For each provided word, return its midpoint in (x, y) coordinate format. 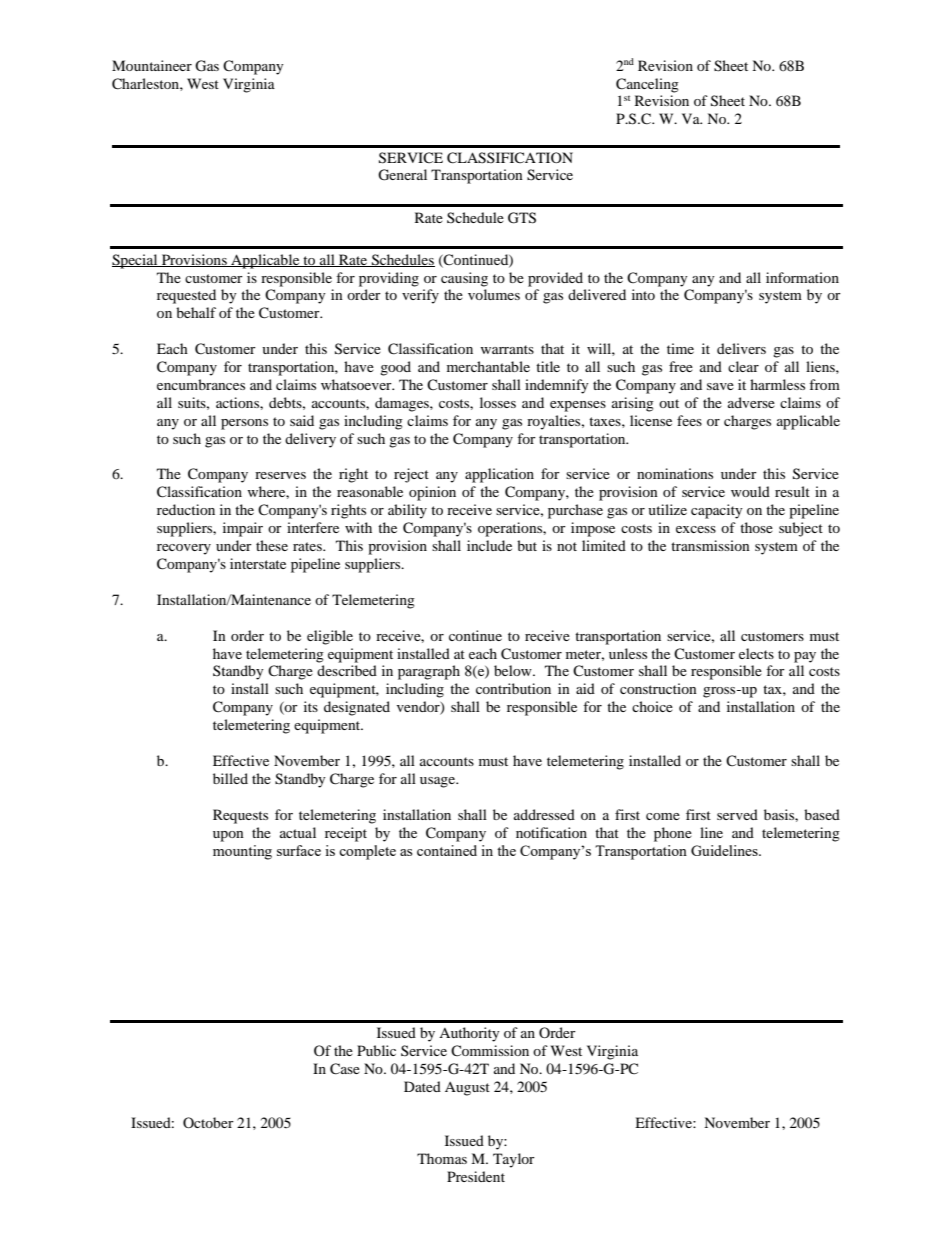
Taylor (514, 1160)
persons (244, 424)
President (476, 1176)
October (208, 1122)
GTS (522, 218)
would (750, 491)
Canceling (647, 85)
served (737, 814)
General (402, 175)
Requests (240, 816)
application (499, 475)
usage (439, 782)
